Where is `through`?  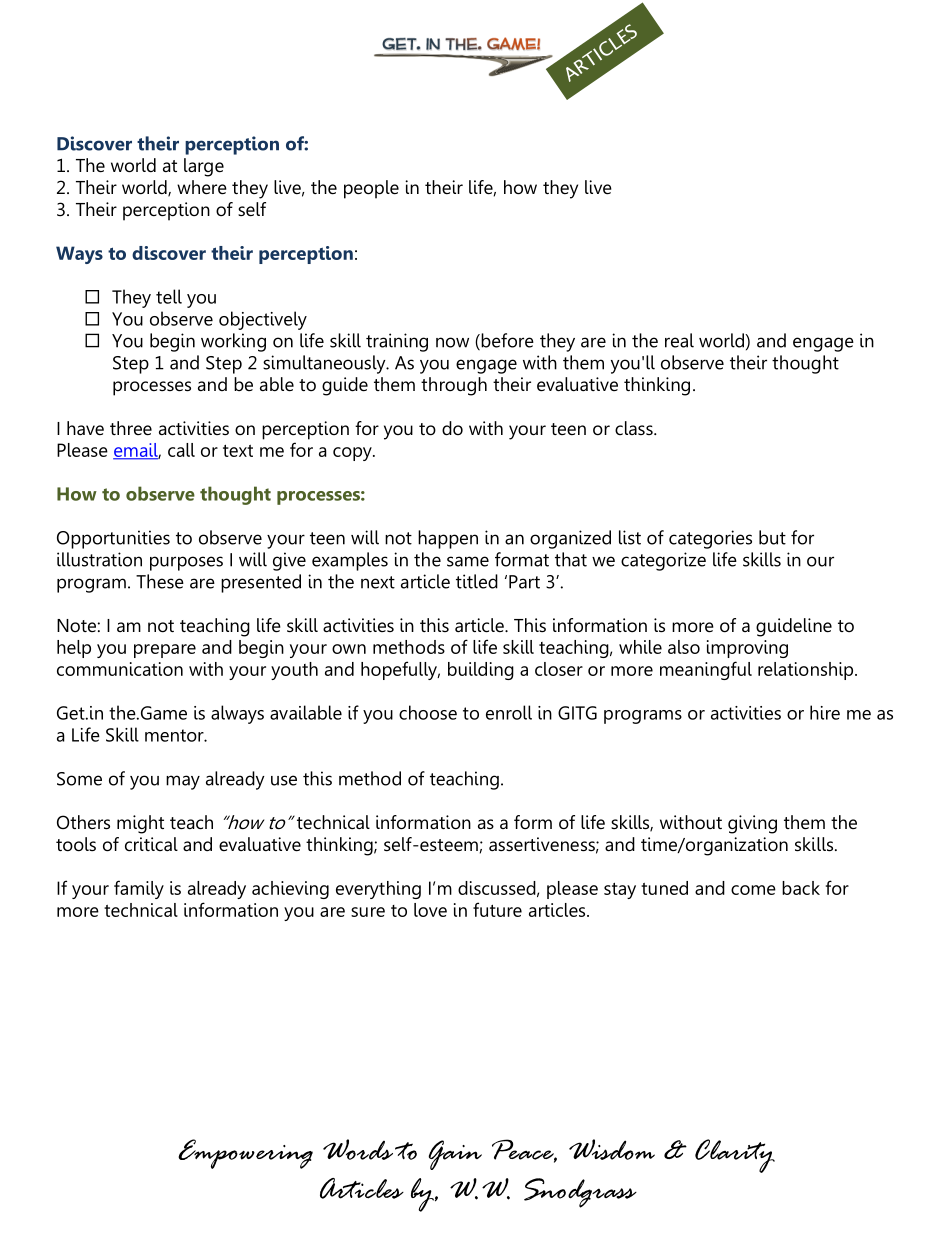 through is located at coordinates (454, 386).
